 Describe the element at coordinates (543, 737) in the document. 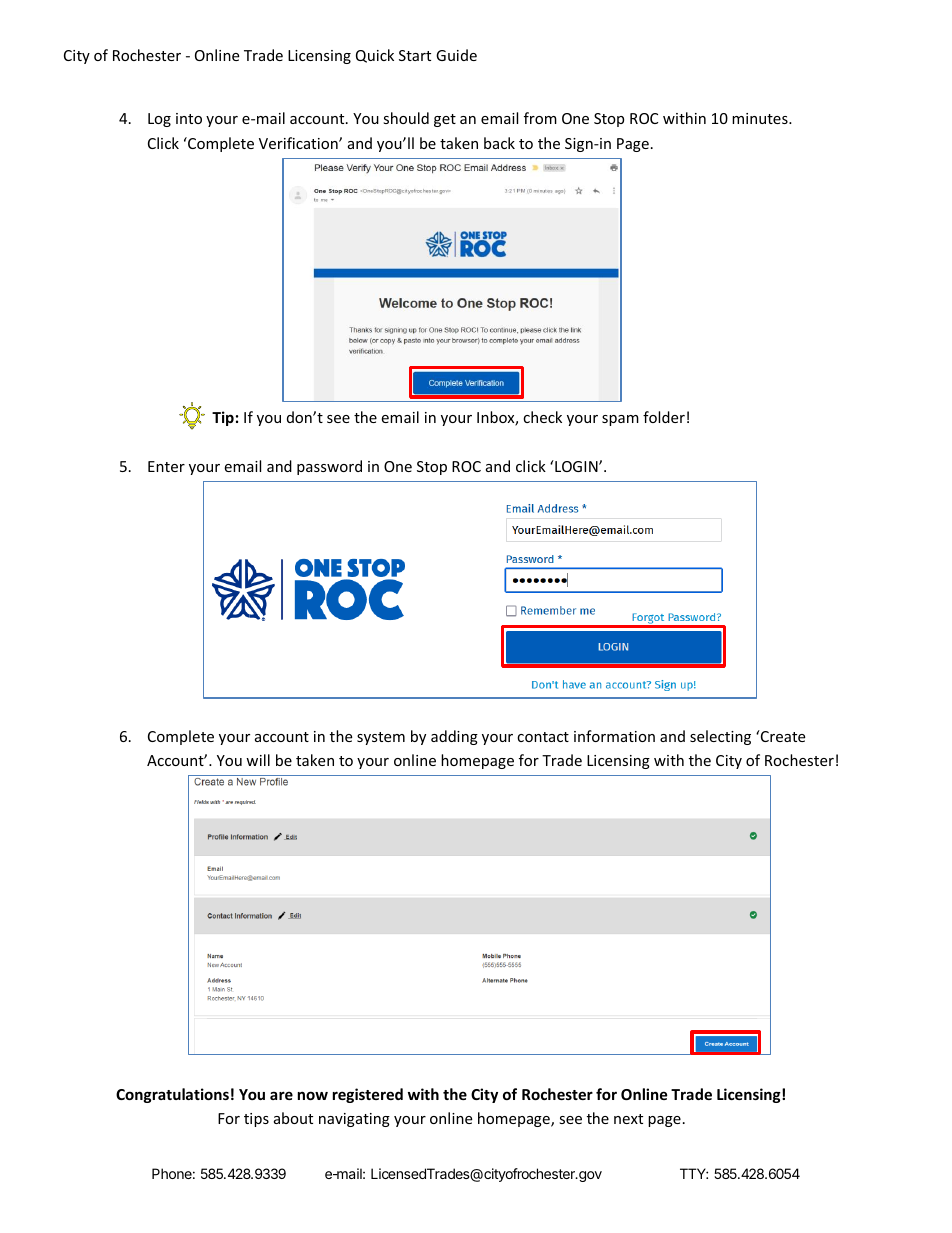

I see `contact` at that location.
